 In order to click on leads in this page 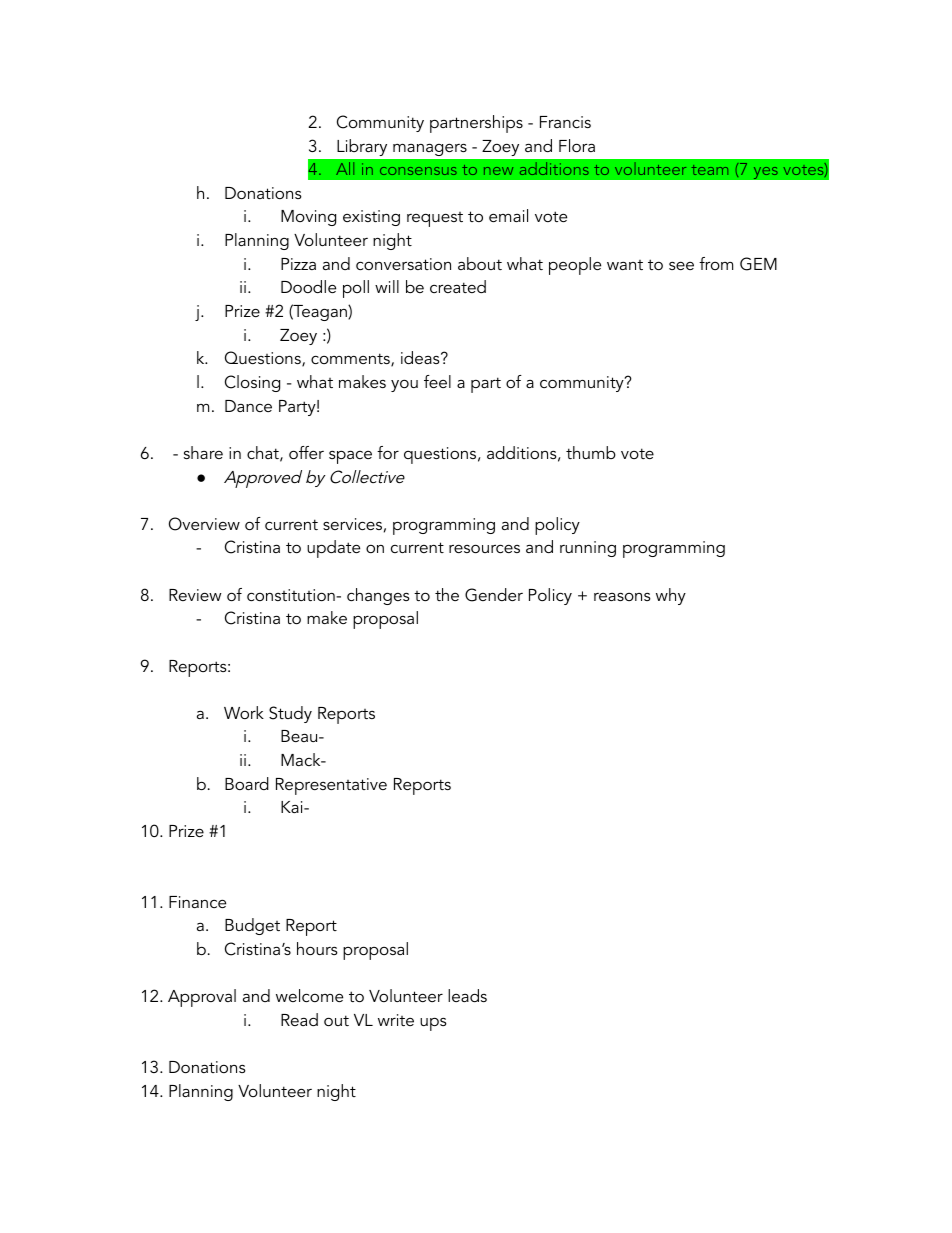, I will do `click(467, 995)`.
